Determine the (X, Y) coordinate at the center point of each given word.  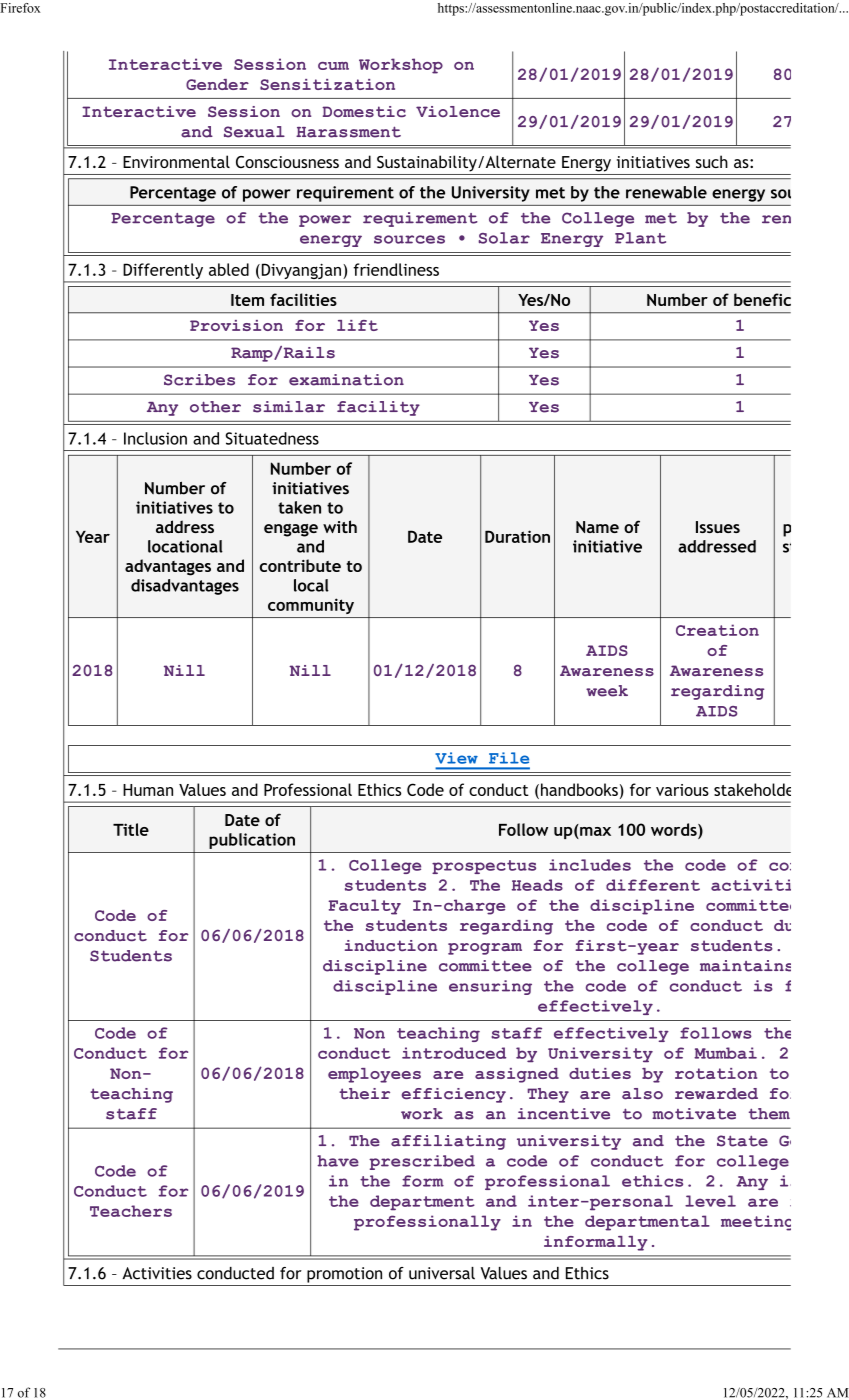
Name (597, 527)
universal (442, 1273)
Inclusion (155, 438)
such (712, 161)
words (675, 829)
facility (378, 408)
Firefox (20, 8)
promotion (344, 1275)
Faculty (364, 907)
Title (131, 829)
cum (333, 66)
